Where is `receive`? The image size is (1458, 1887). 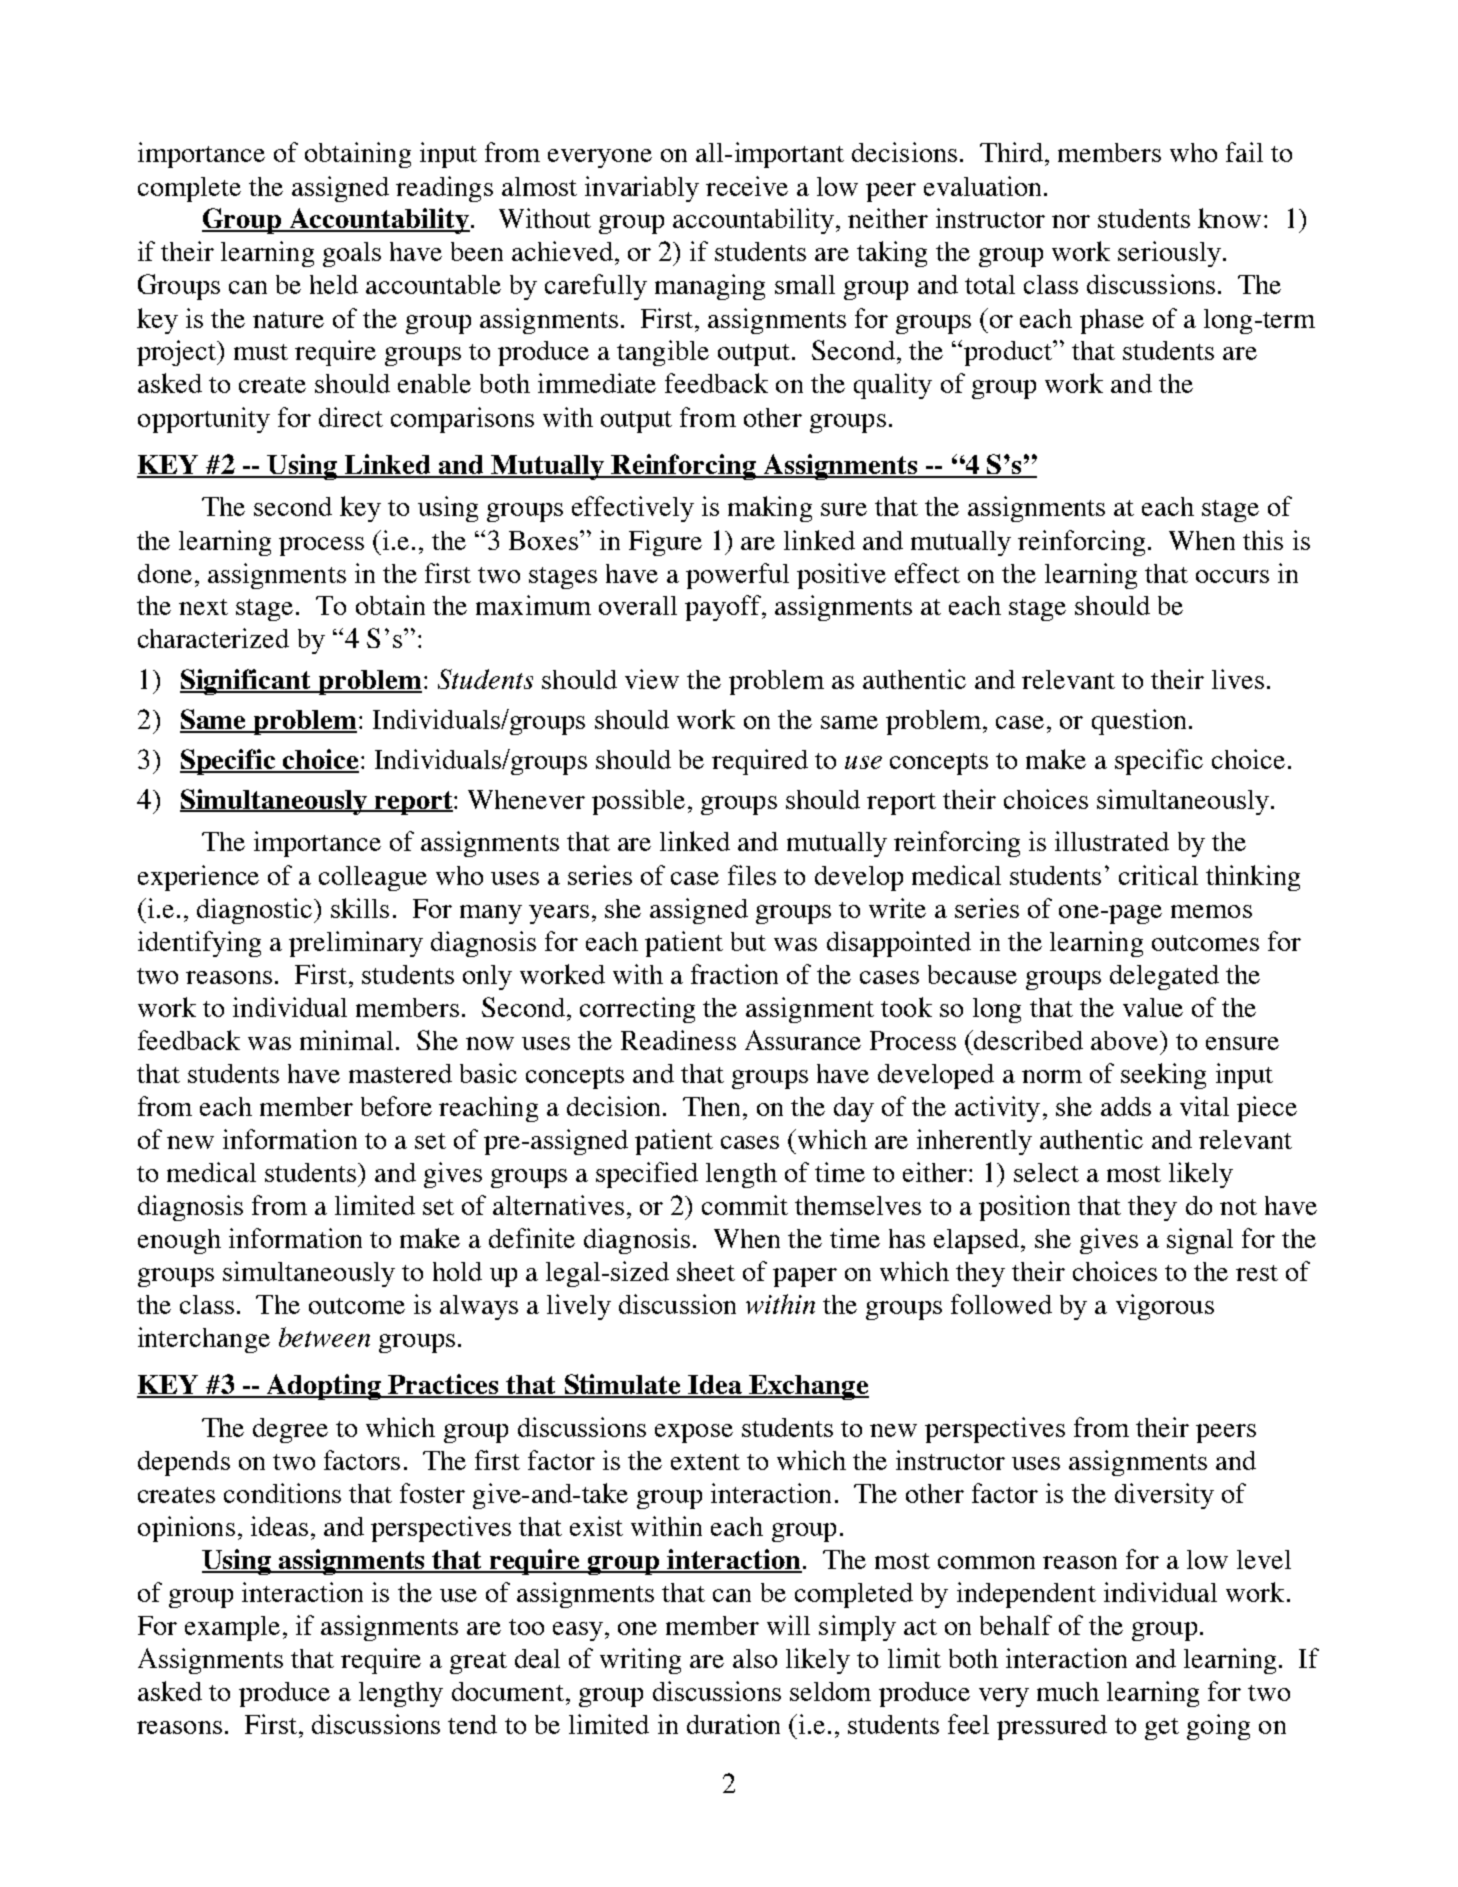 receive is located at coordinates (747, 186).
